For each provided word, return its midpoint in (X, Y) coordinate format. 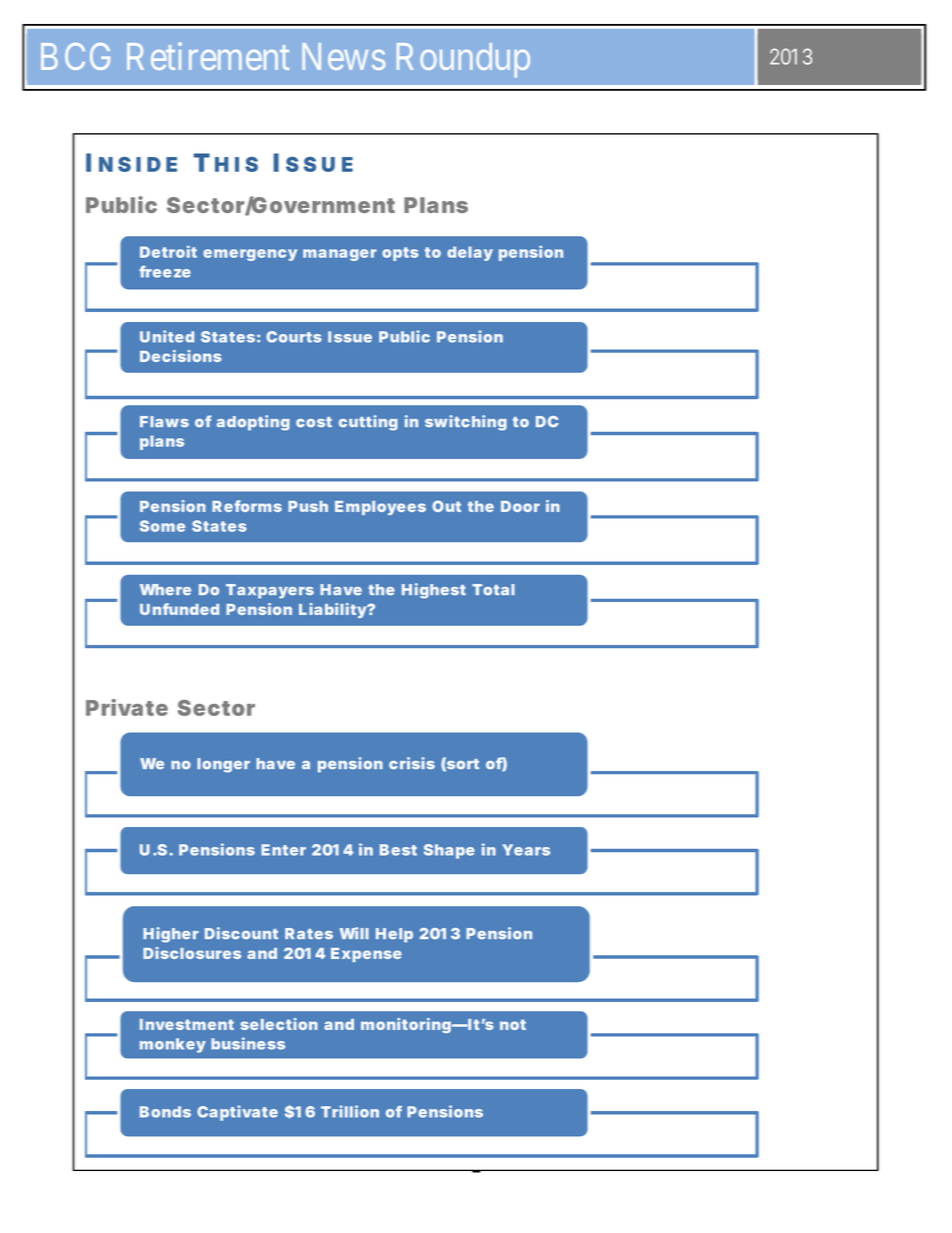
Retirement (208, 56)
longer (223, 765)
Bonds (165, 1112)
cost (314, 422)
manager (340, 255)
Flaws (164, 422)
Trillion (350, 1111)
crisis (412, 763)
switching (466, 423)
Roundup (463, 60)
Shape (449, 851)
